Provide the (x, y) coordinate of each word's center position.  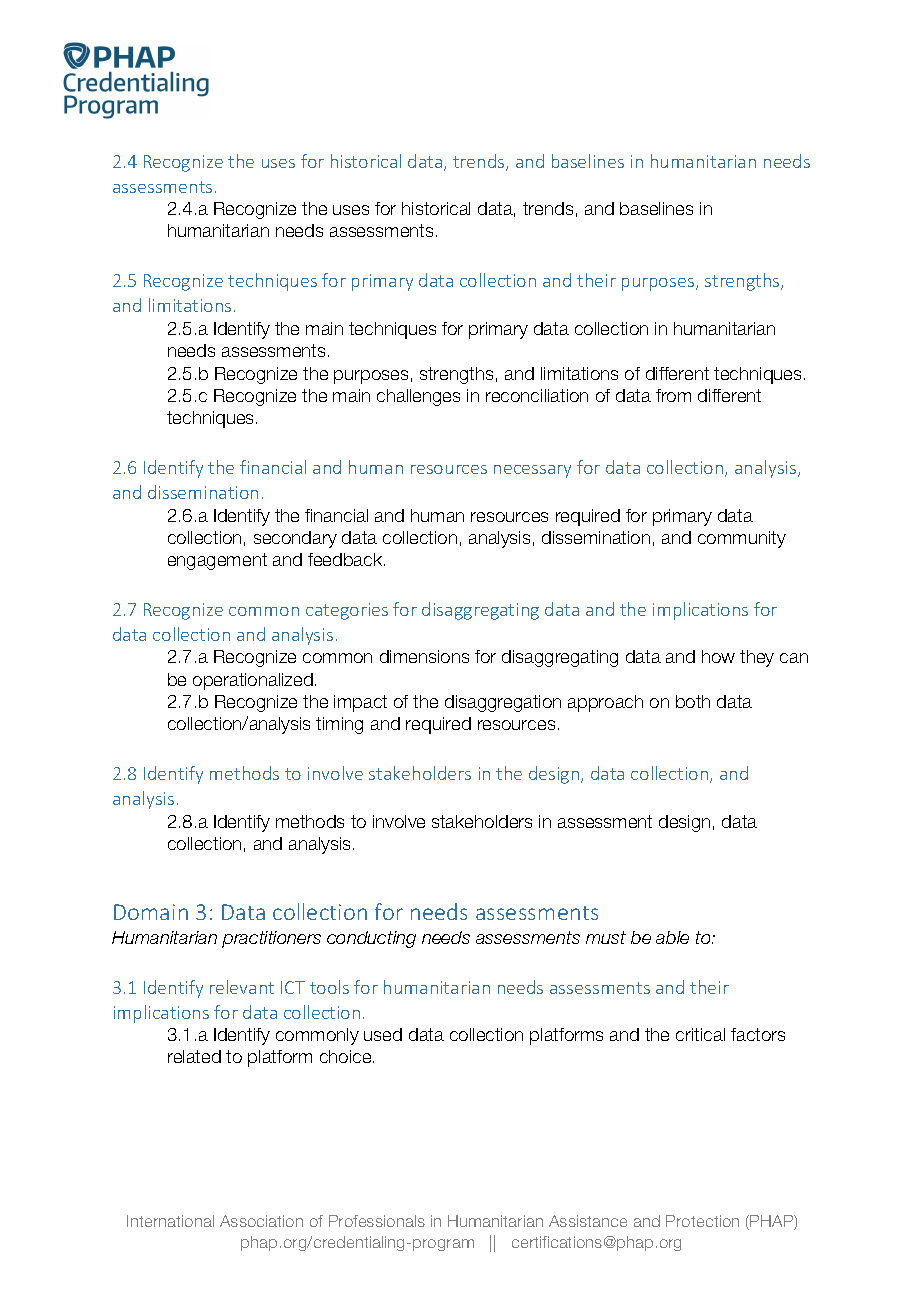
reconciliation (537, 395)
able (672, 937)
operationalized (253, 681)
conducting (371, 939)
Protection (702, 1221)
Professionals (377, 1221)
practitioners (271, 939)
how (718, 656)
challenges (418, 397)
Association (261, 1221)
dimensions (424, 656)
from (673, 395)
